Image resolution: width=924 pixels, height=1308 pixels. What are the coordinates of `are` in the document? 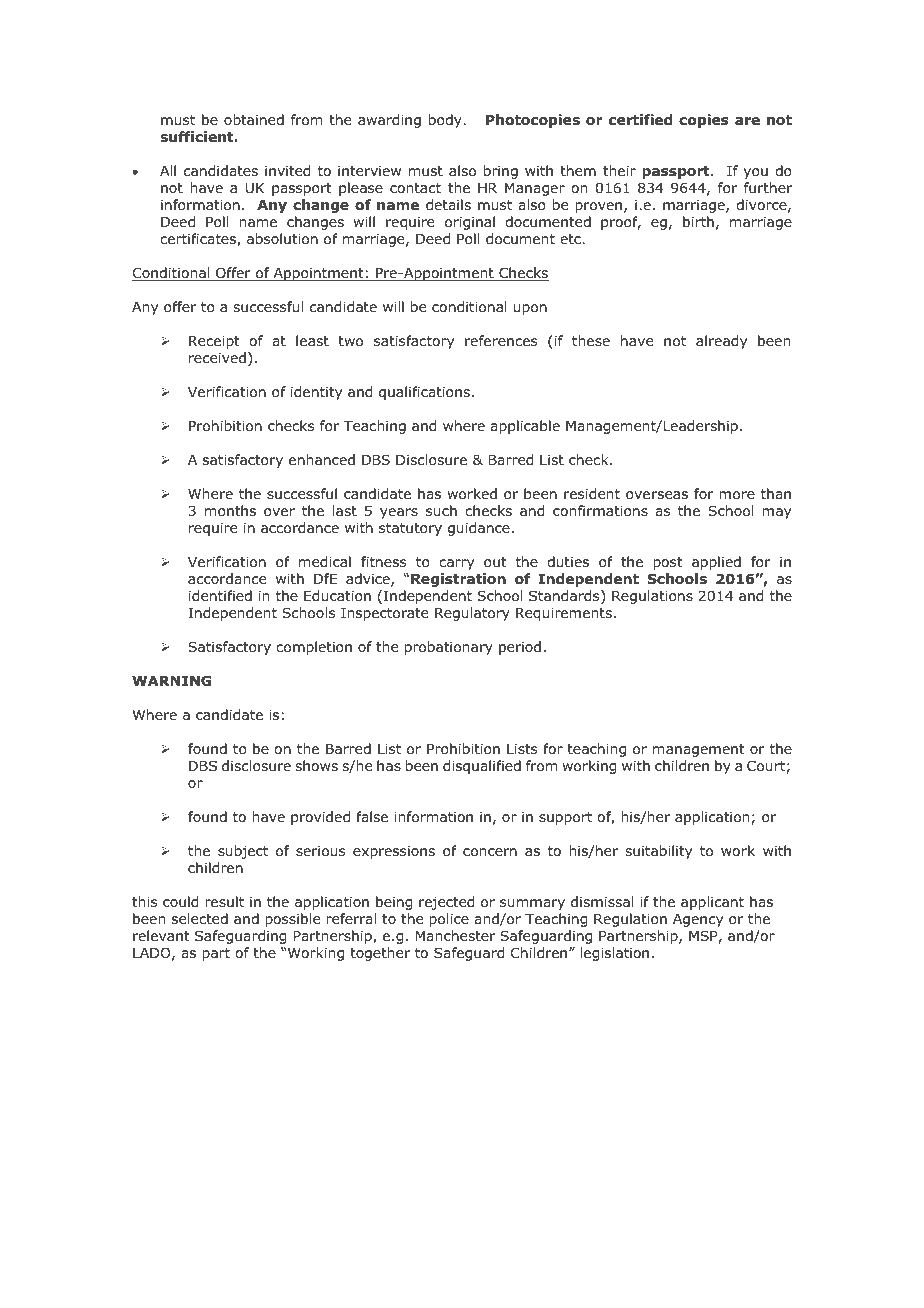 It's located at (747, 121).
